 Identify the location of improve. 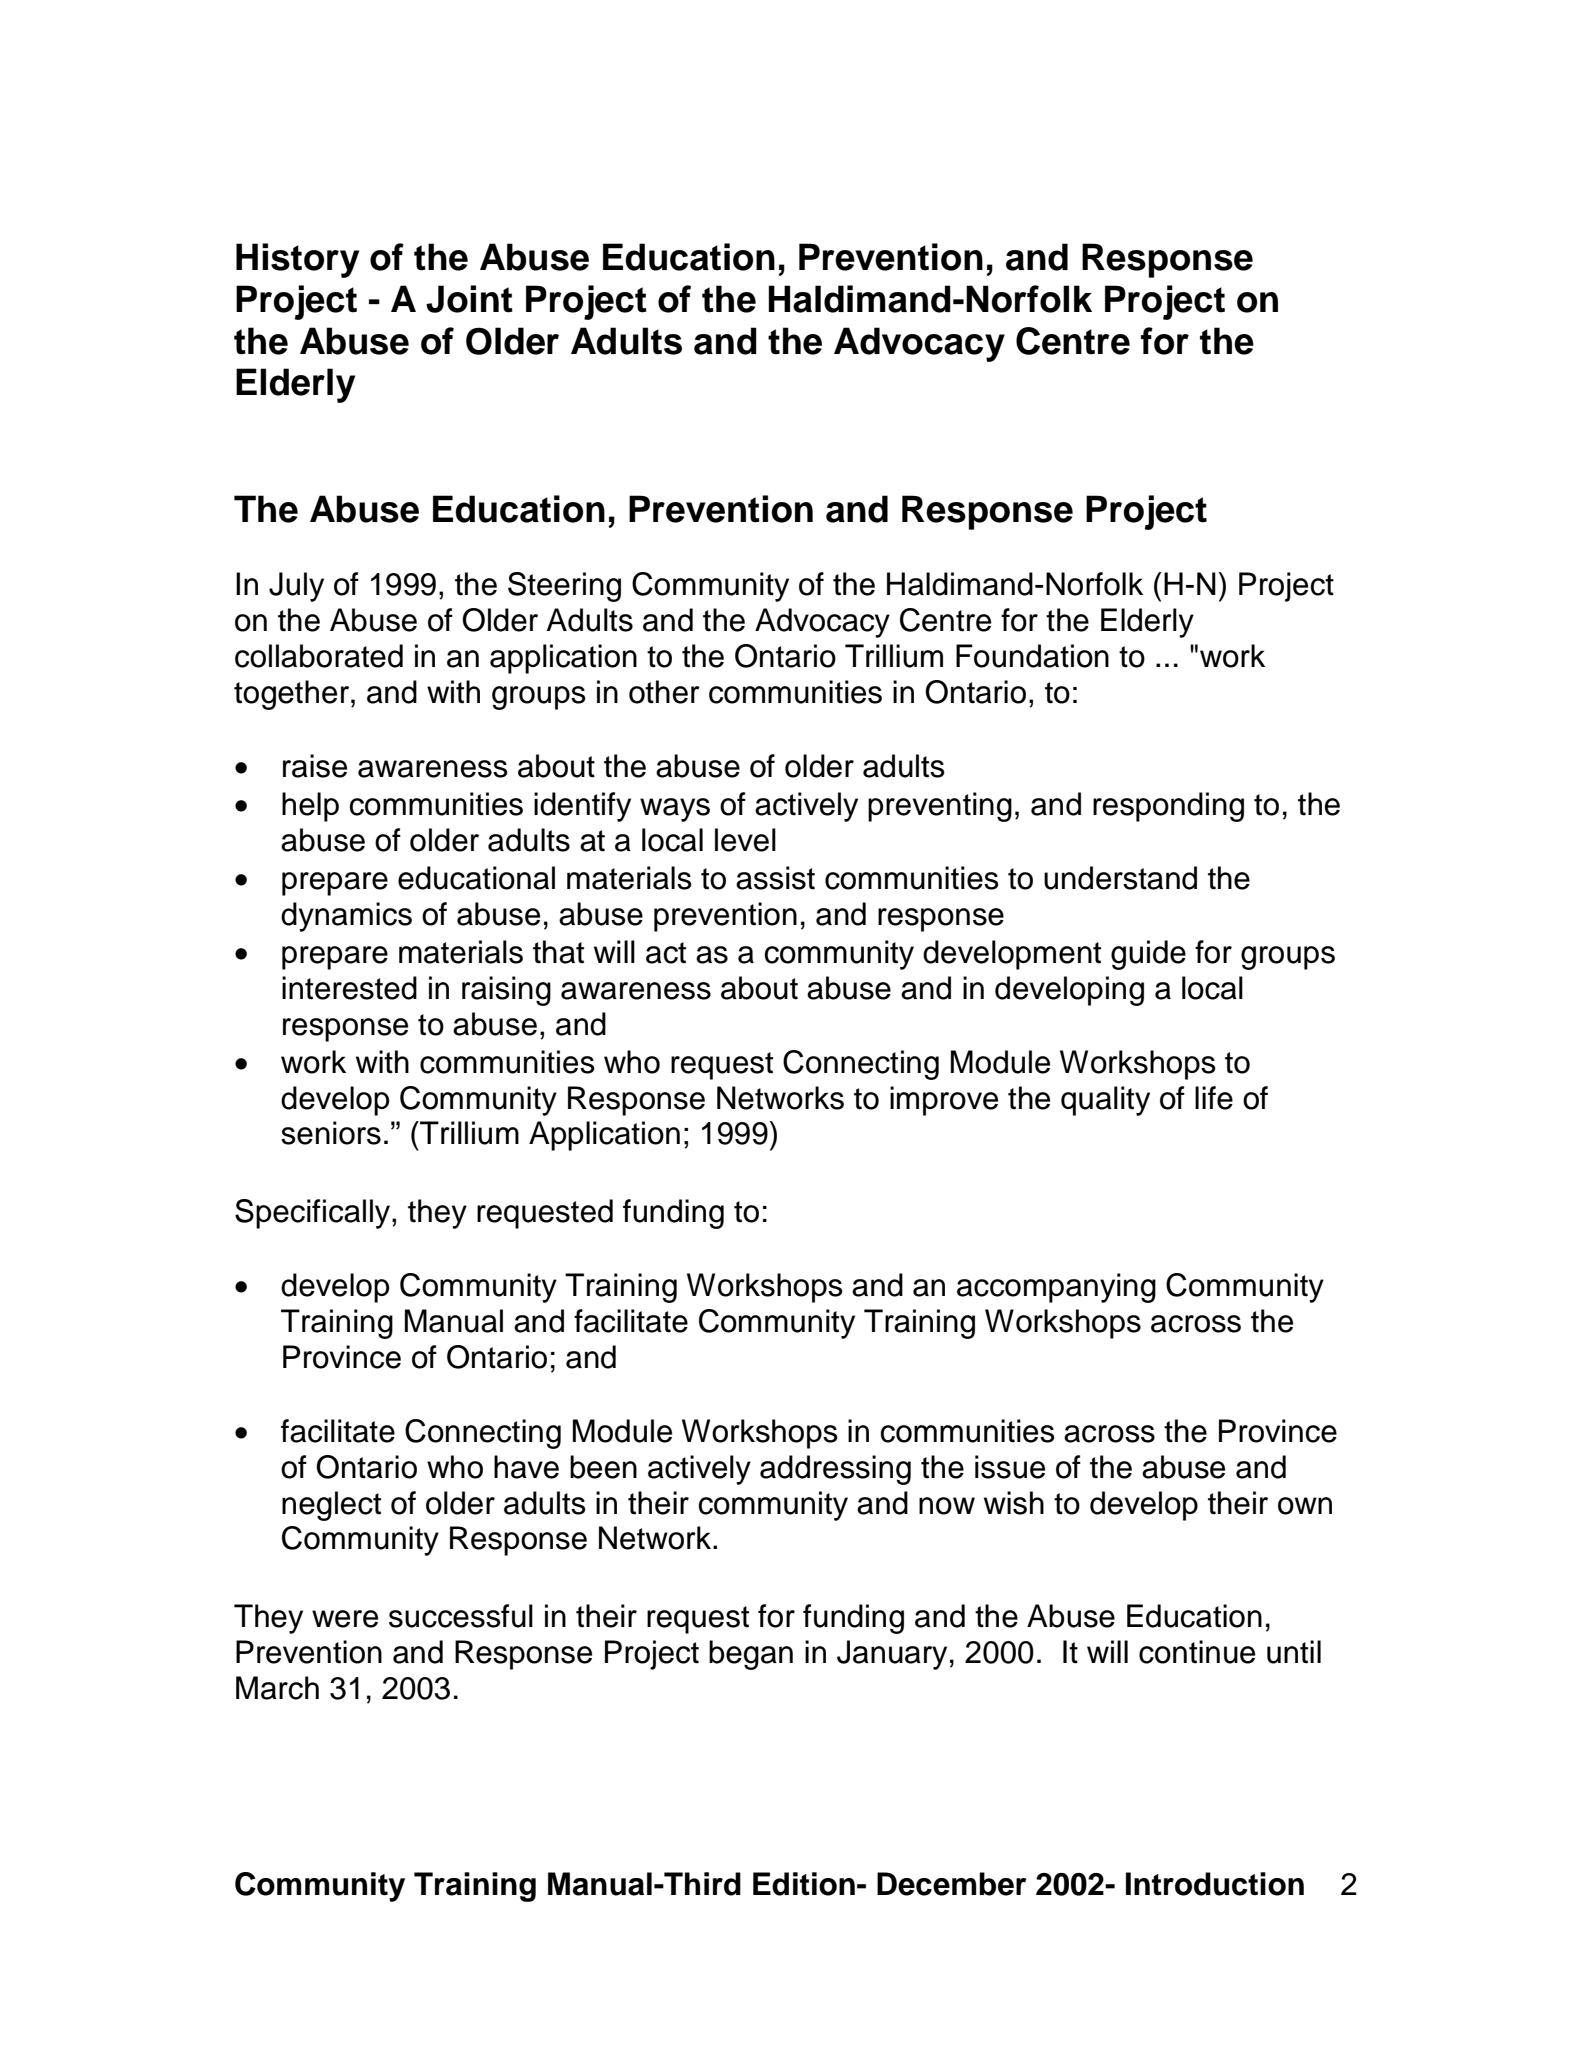
(944, 1101).
